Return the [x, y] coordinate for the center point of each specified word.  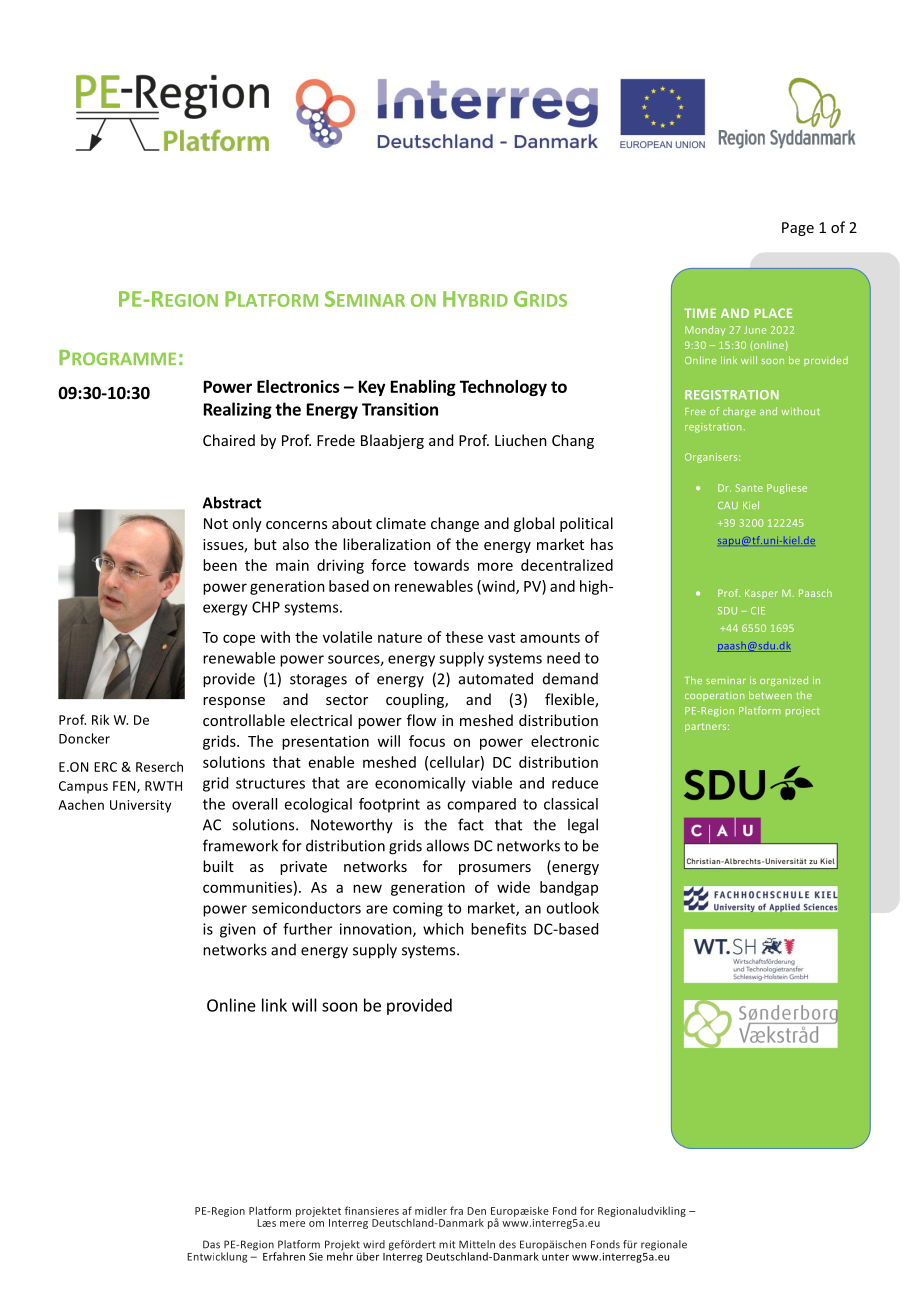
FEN [125, 787]
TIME [700, 313]
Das [211, 1244]
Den [476, 1211]
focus [427, 741]
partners [707, 727]
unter [555, 1257]
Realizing [238, 410]
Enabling [423, 388]
